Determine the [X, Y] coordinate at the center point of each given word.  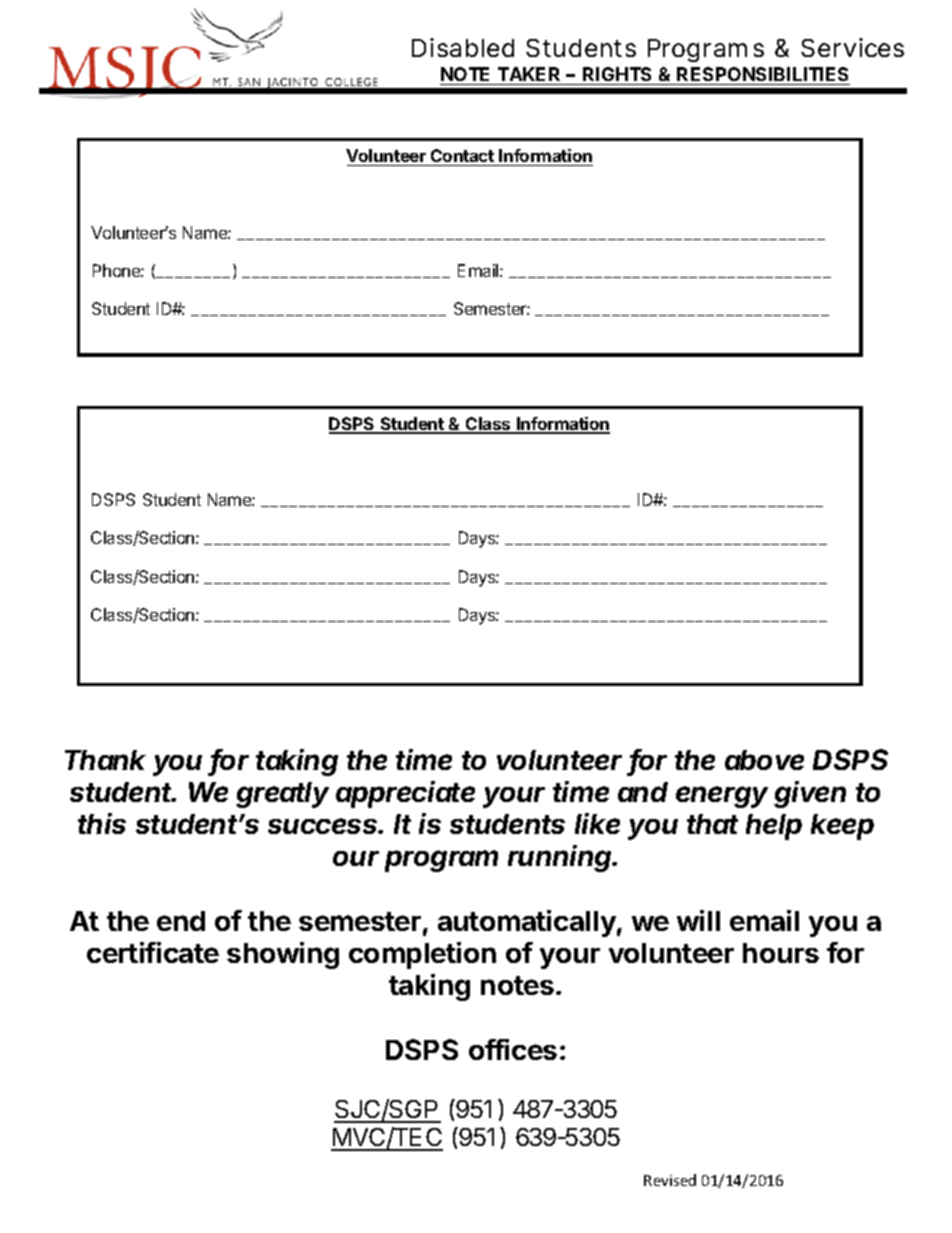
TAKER [529, 74]
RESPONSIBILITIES [762, 74]
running [561, 858]
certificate [153, 952]
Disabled [463, 47]
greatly [282, 795]
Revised [670, 1180]
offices [513, 1049]
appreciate [405, 794]
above [764, 760]
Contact [462, 155]
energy [722, 797]
